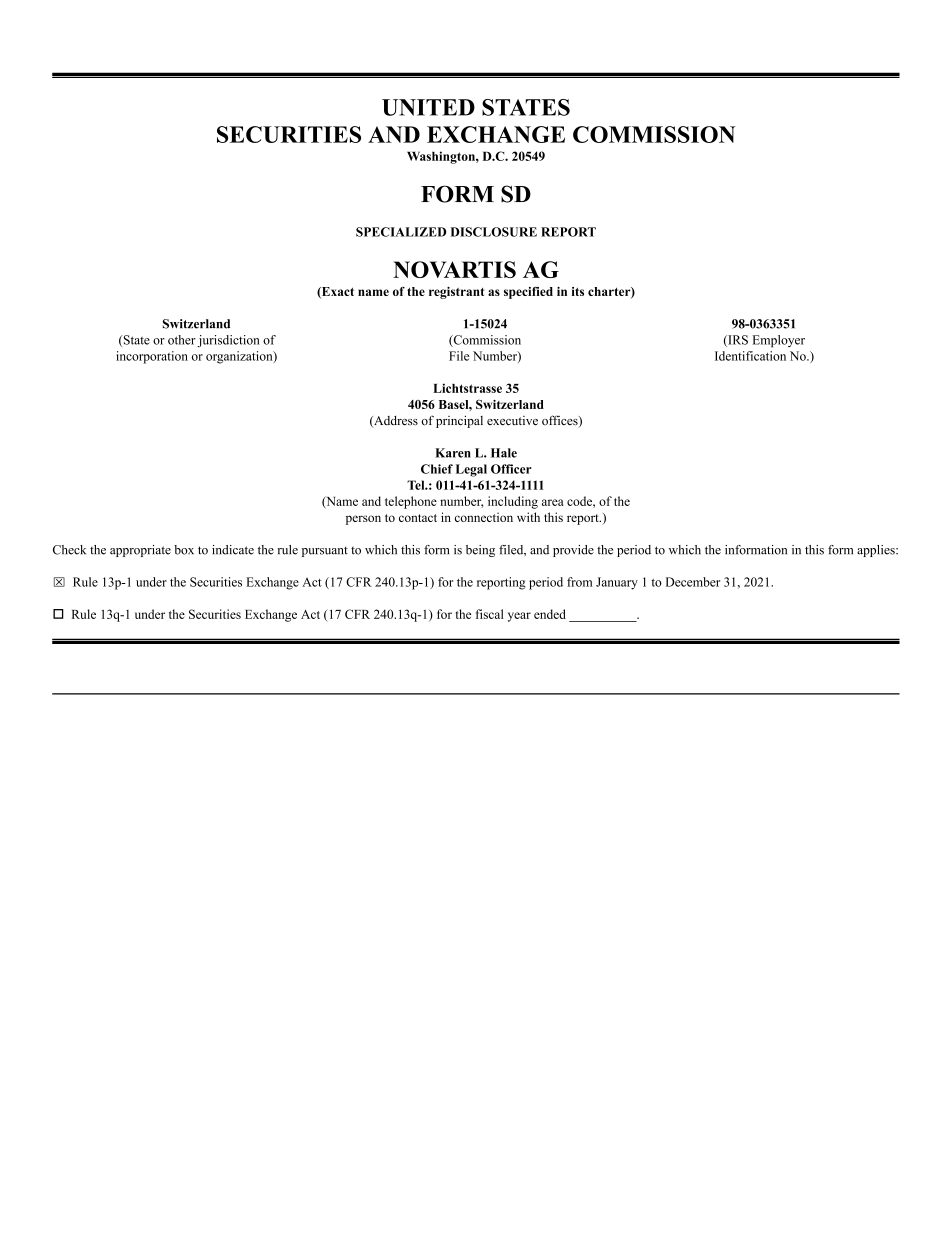 The width and height of the page is (952, 1233). I want to click on incorporation, so click(152, 357).
